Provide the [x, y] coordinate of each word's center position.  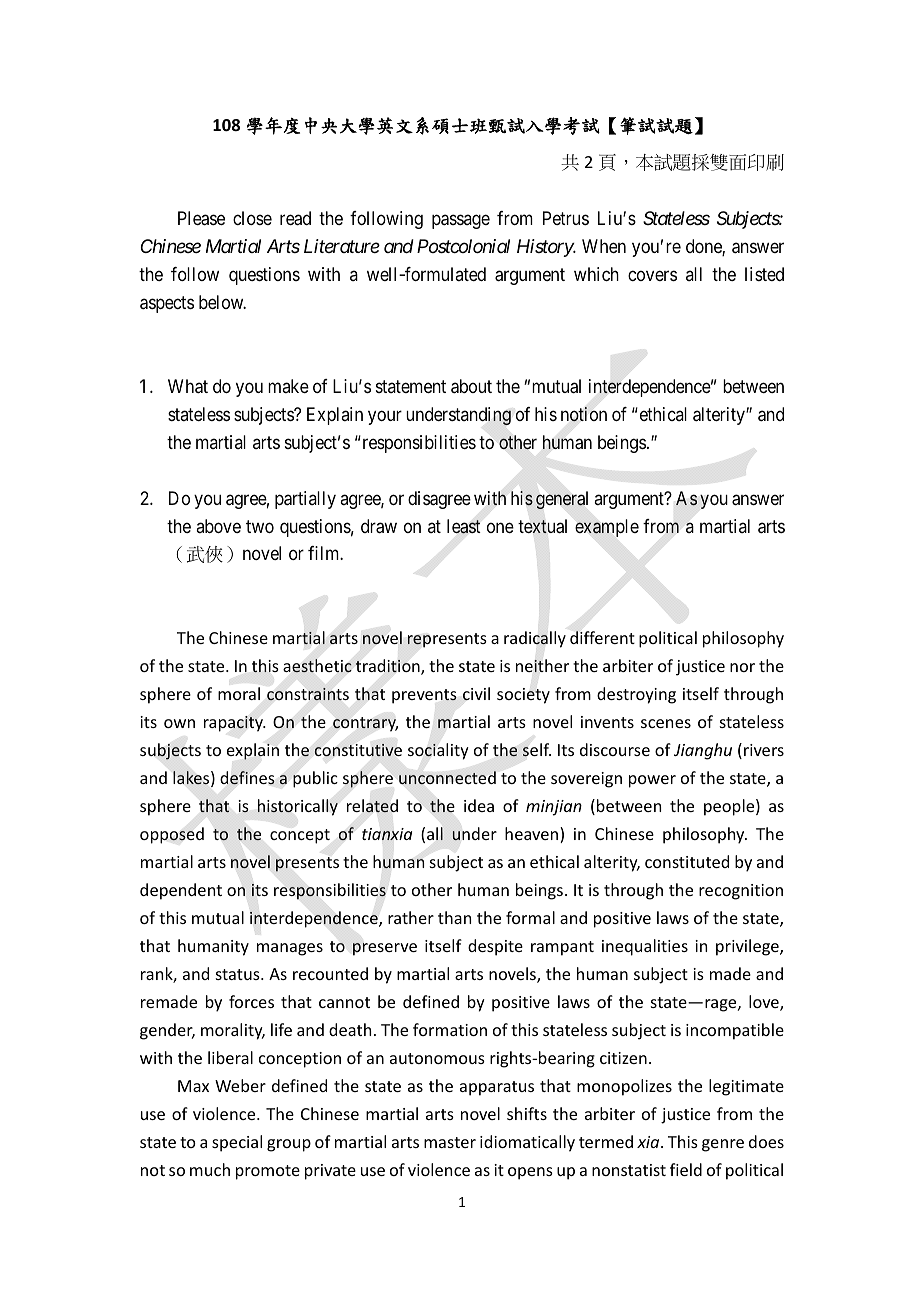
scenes [666, 723]
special [237, 1143]
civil [476, 693]
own [179, 723]
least [464, 526]
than [454, 917]
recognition [741, 892]
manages [290, 949]
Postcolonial [463, 246]
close [252, 218]
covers [652, 276]
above [218, 526]
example [607, 528]
